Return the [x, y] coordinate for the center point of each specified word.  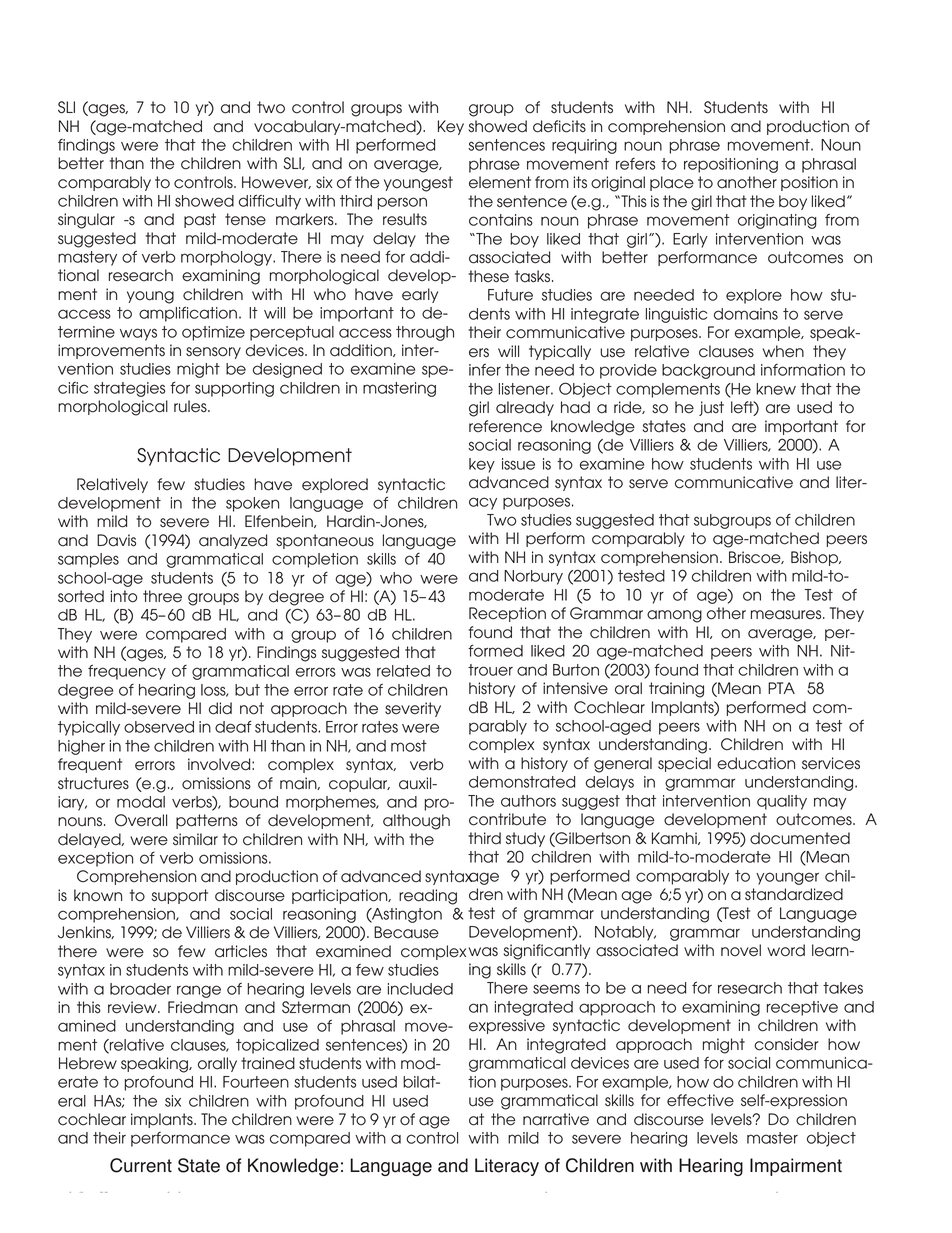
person [402, 203]
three [162, 596]
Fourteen [256, 1082]
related [403, 671]
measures [787, 615]
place [672, 183]
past [200, 220]
